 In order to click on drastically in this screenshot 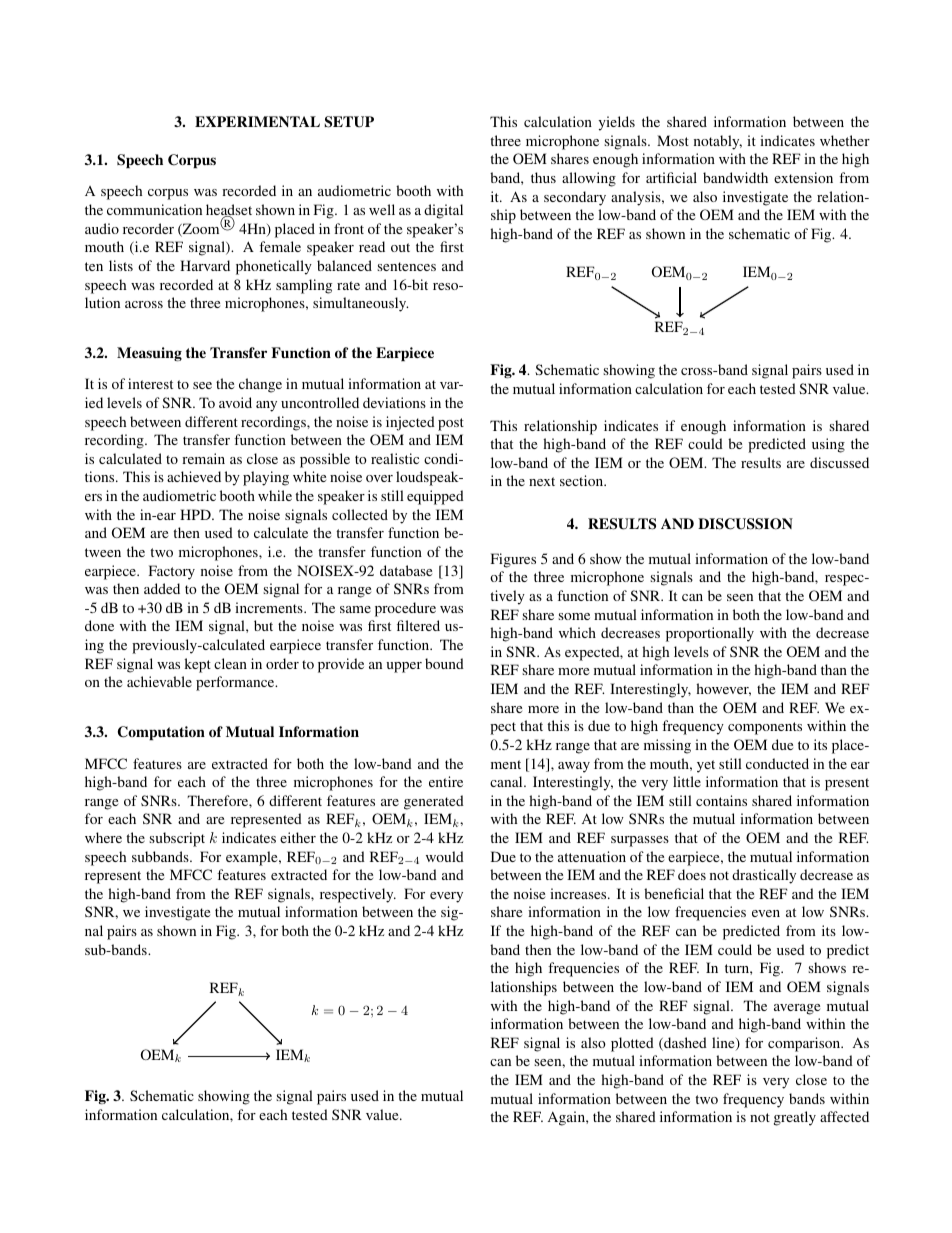, I will do `click(764, 876)`.
